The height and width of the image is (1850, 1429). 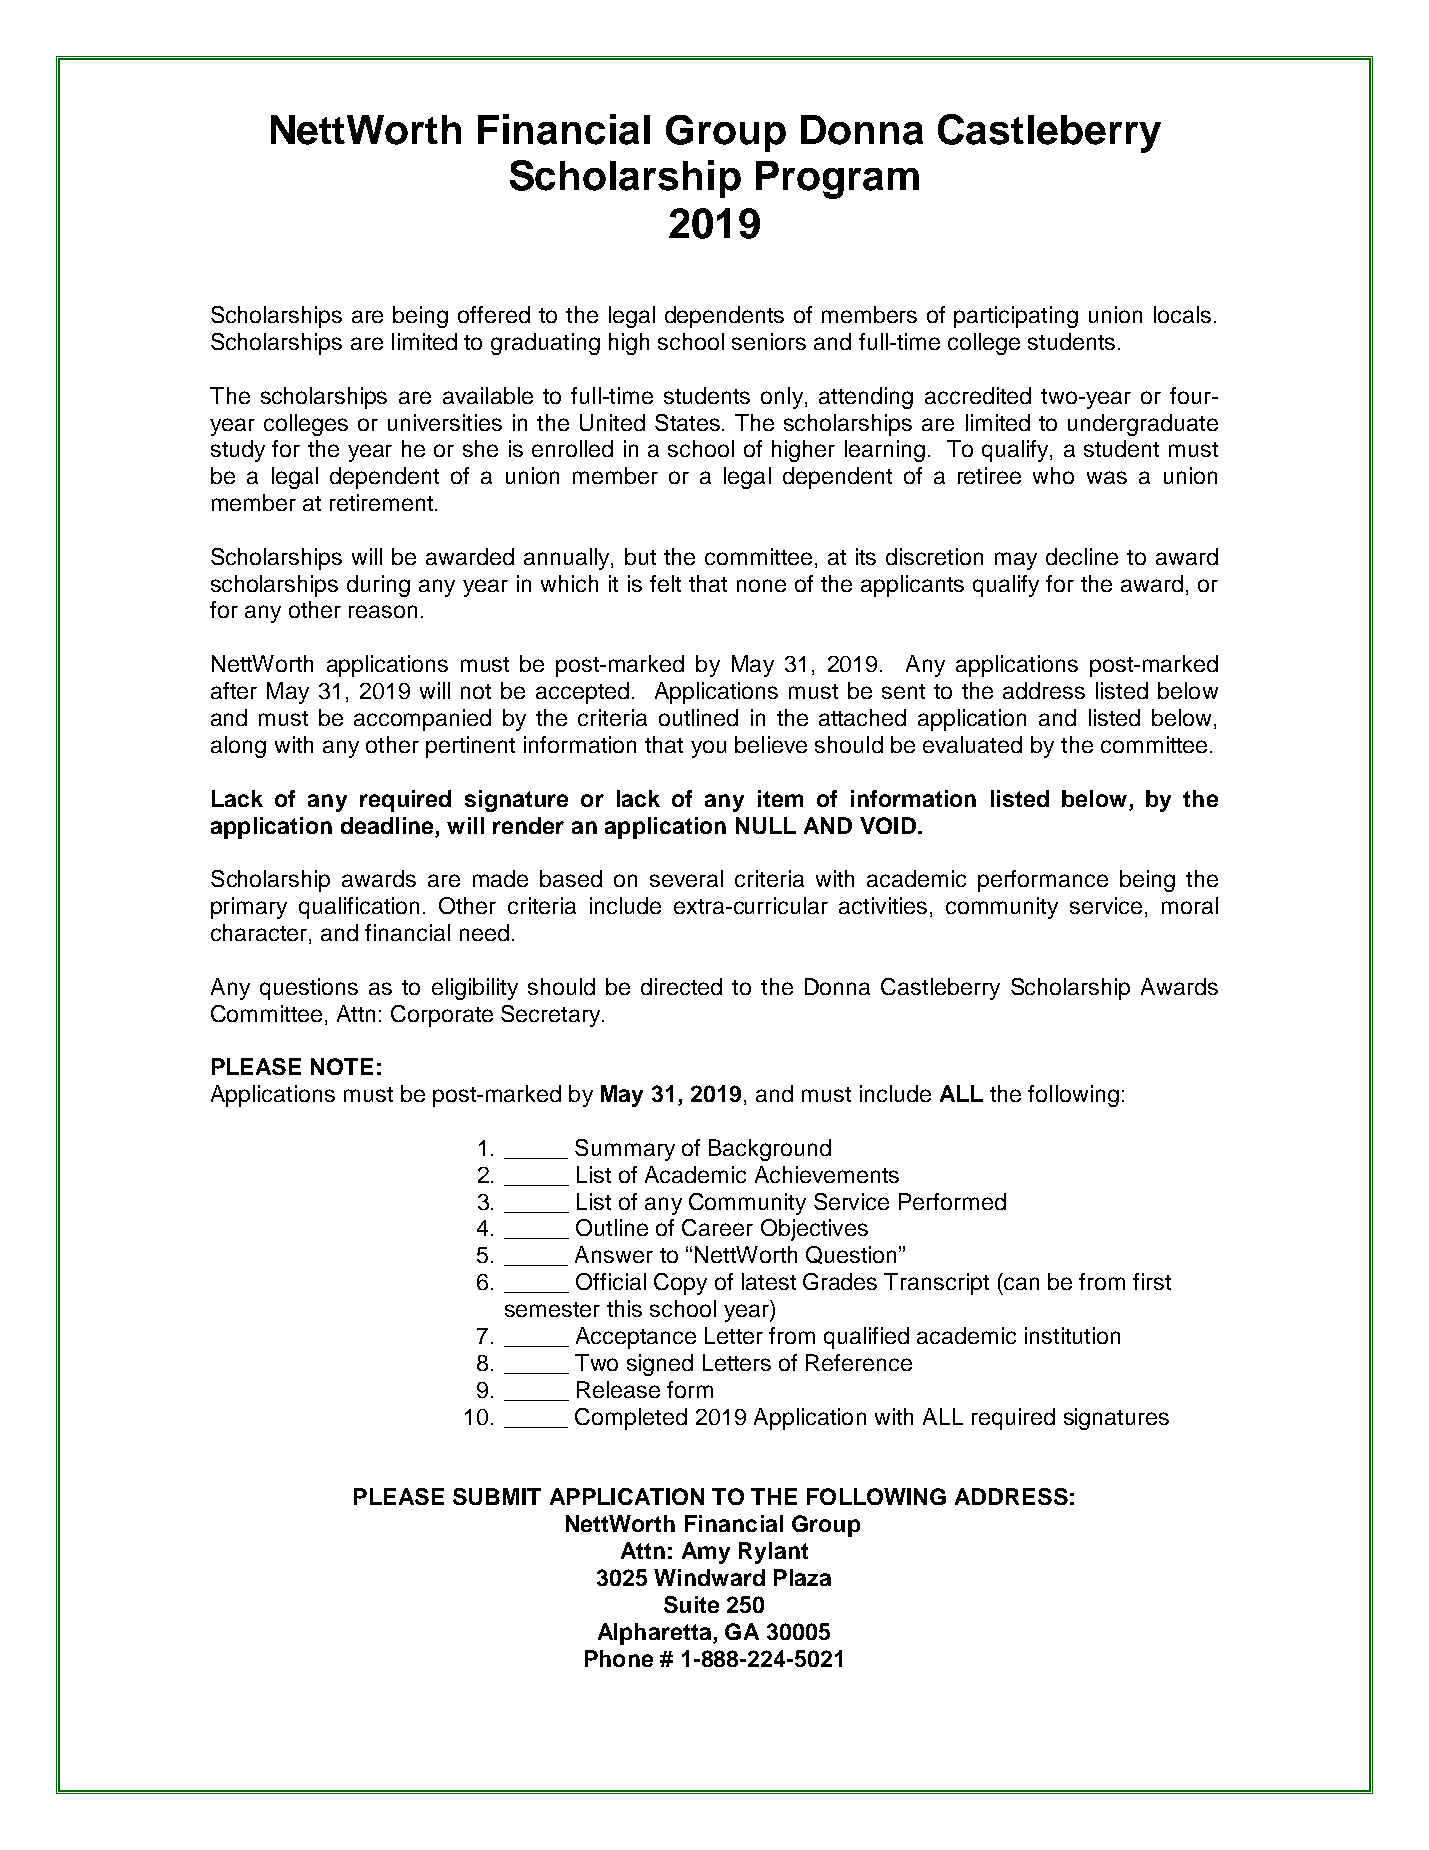 I want to click on several, so click(x=686, y=878).
